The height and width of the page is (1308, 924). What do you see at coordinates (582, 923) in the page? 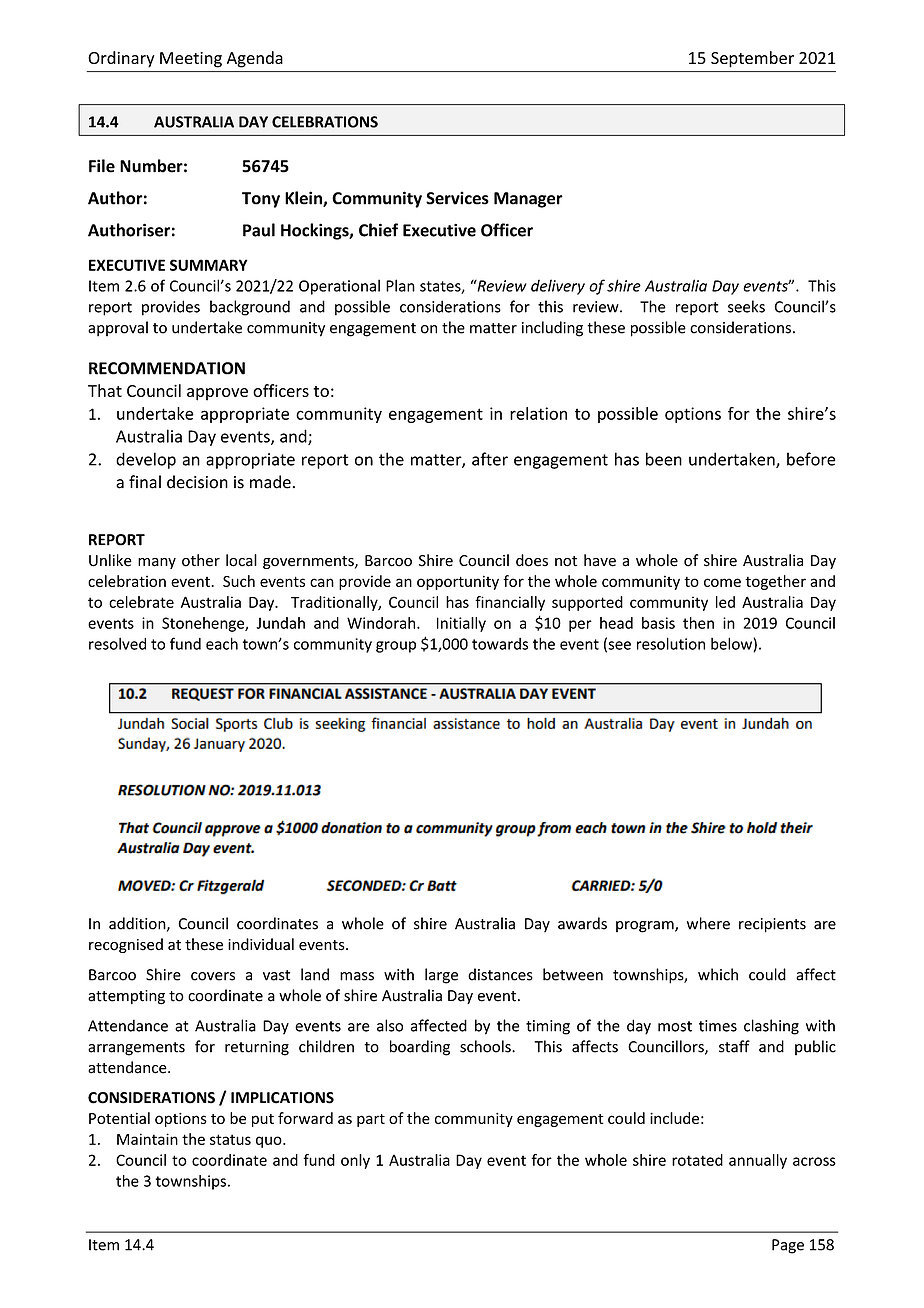
I see `awards` at bounding box center [582, 923].
